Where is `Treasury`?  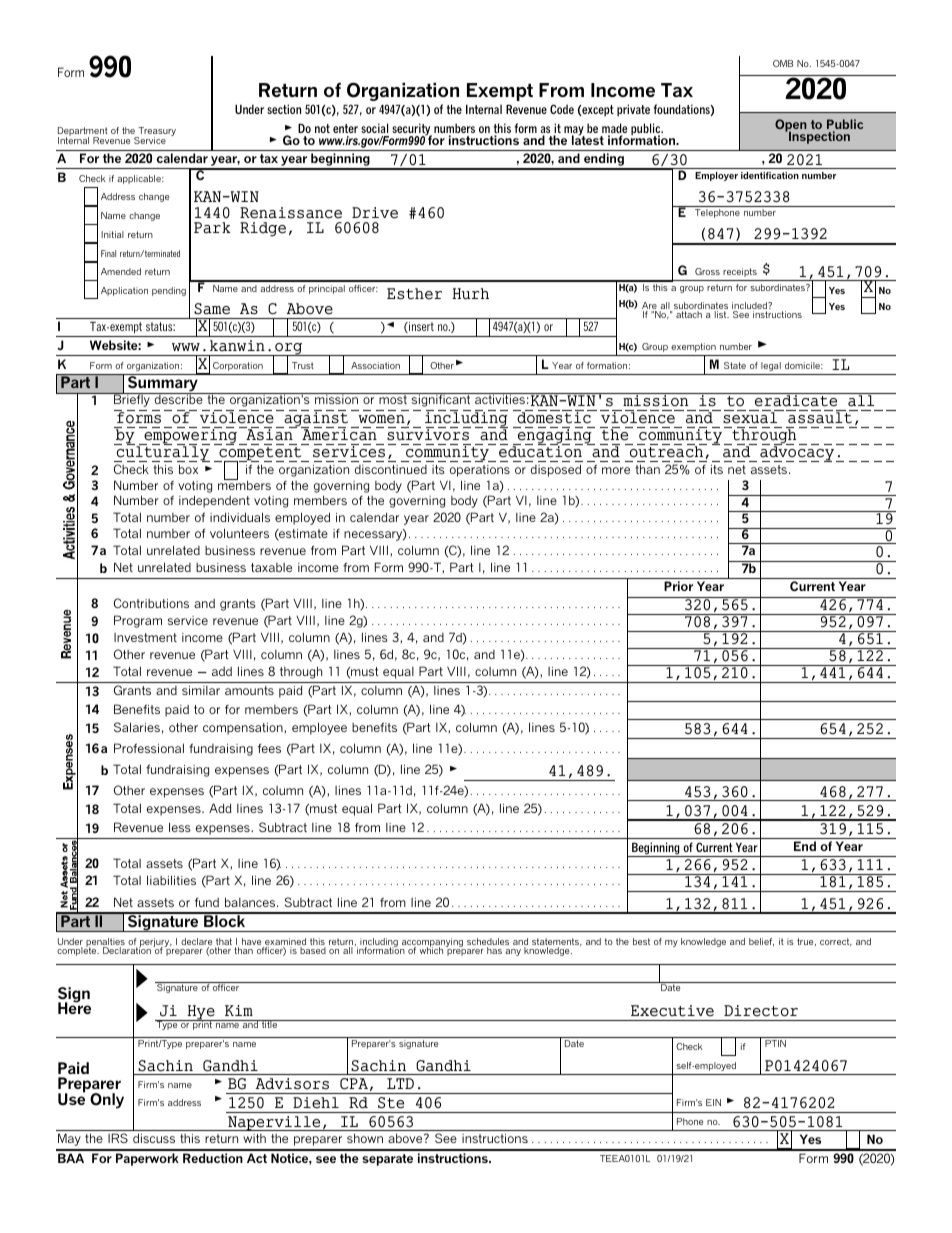
Treasury is located at coordinates (156, 133).
